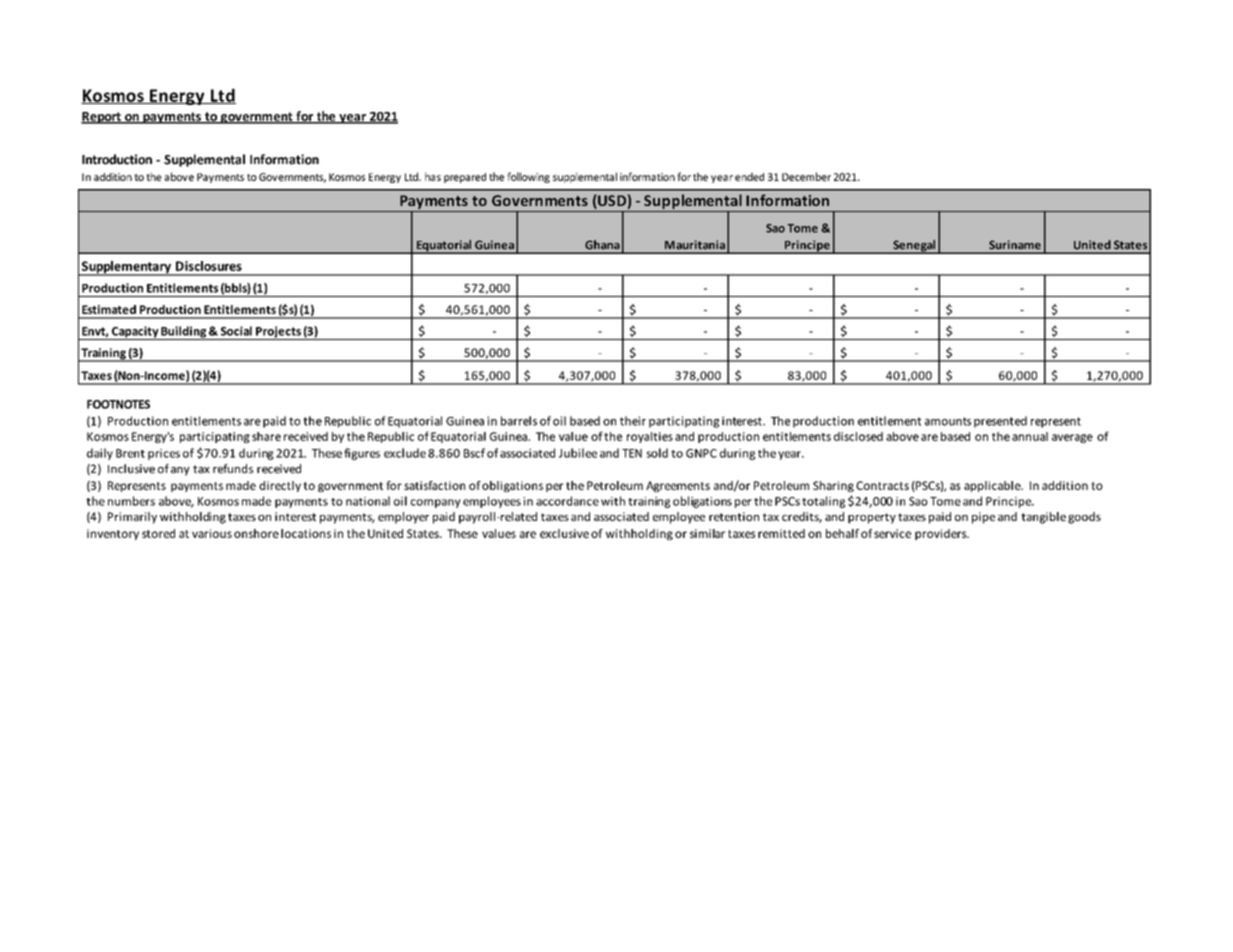 The width and height of the document is (1233, 952). What do you see at coordinates (983, 518) in the document?
I see `pipe` at bounding box center [983, 518].
